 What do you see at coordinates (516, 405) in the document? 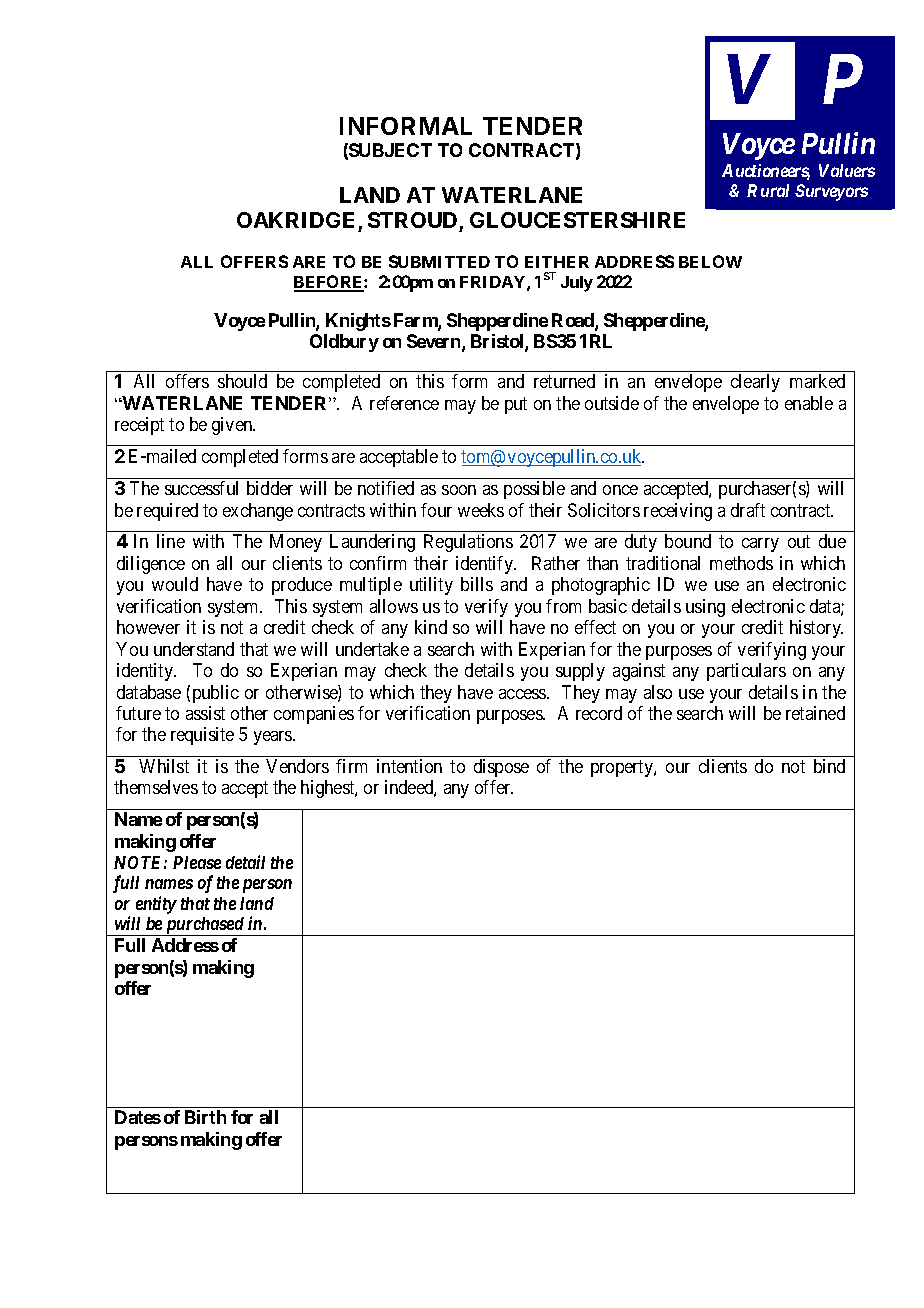
I see `put` at bounding box center [516, 405].
